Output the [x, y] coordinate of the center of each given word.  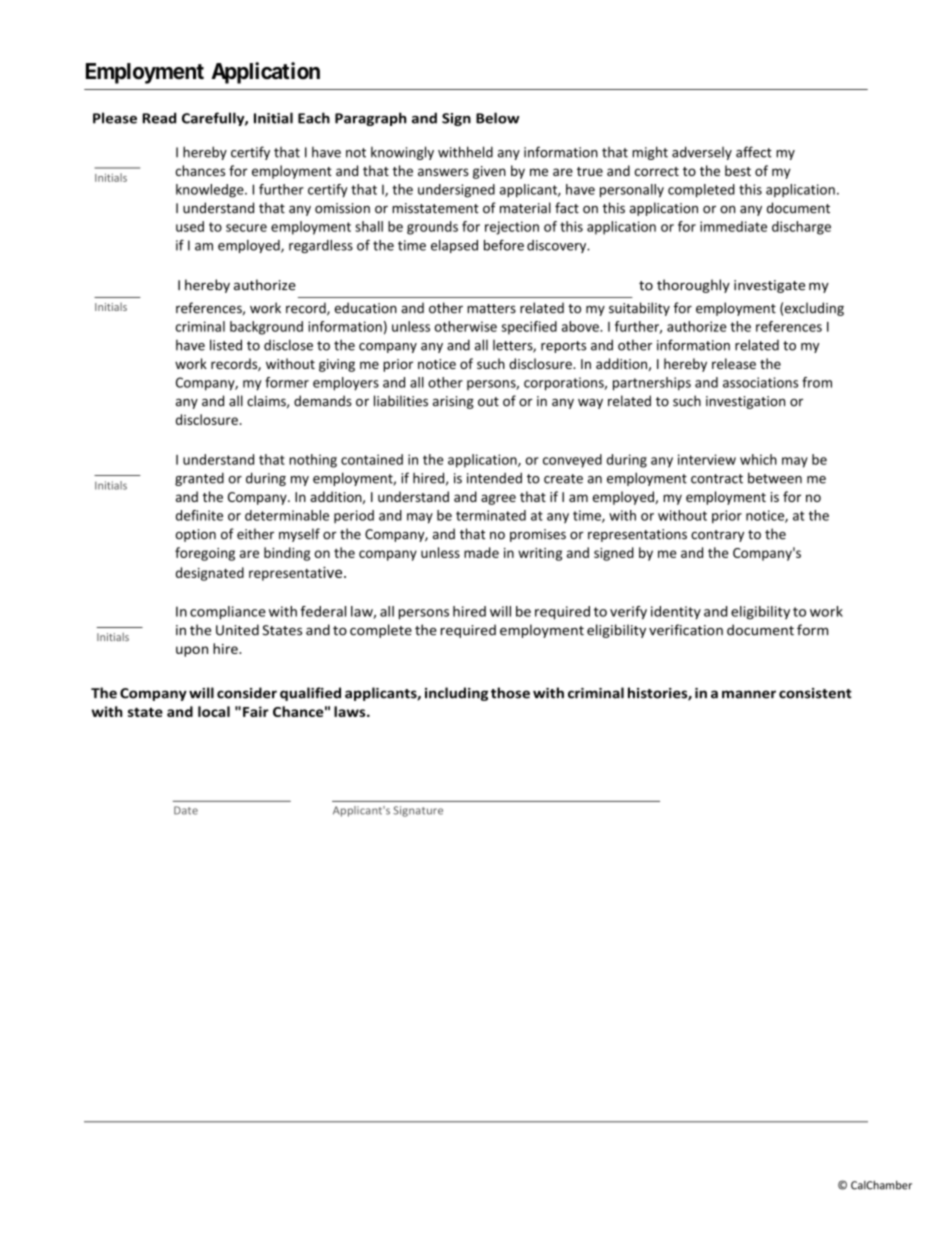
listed [226, 345]
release [734, 363]
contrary [717, 536]
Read [159, 118]
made [481, 552]
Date [186, 810]
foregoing [205, 554]
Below [498, 118]
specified [529, 328]
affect [754, 152]
